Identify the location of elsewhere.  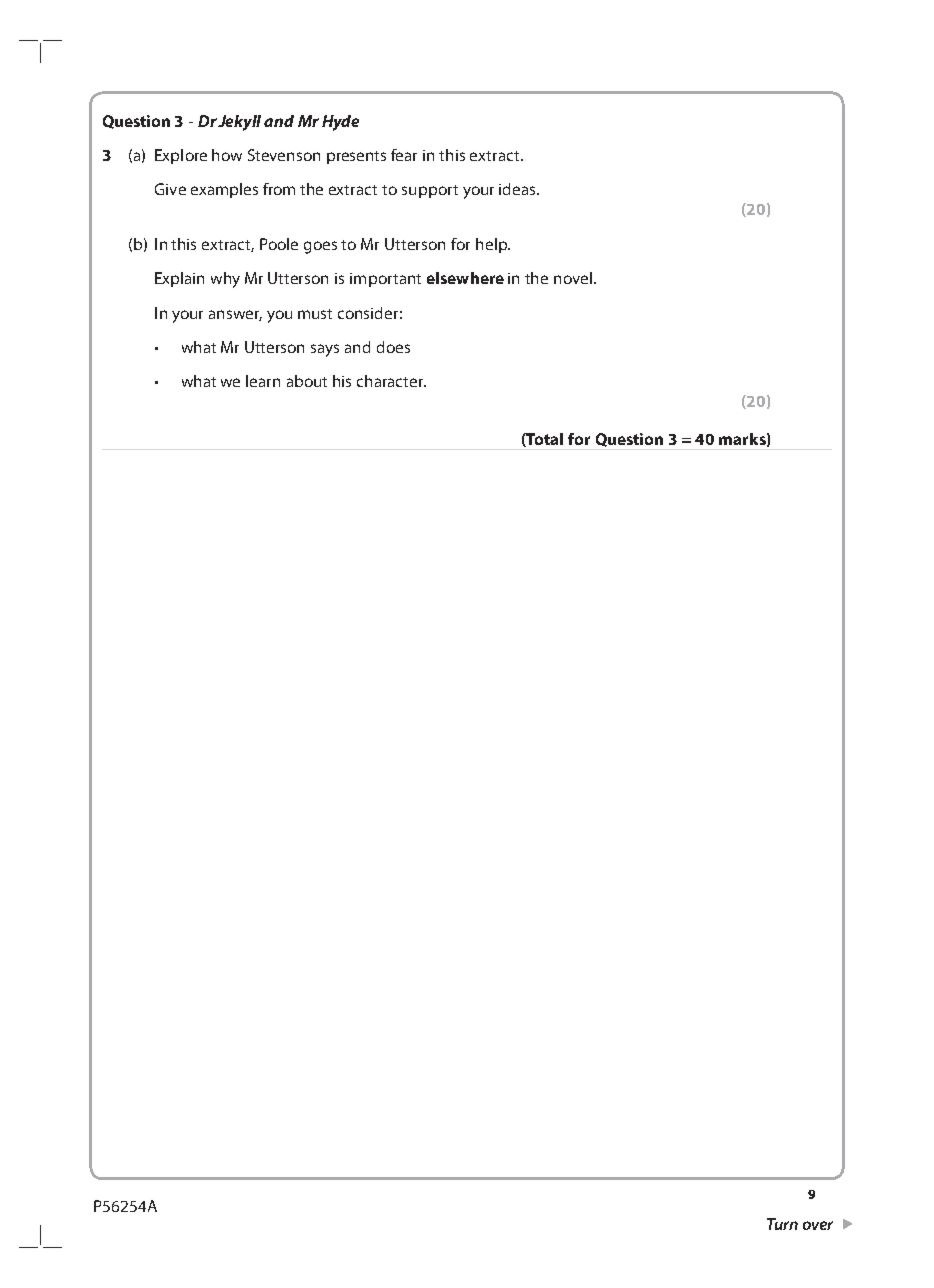
(465, 278).
